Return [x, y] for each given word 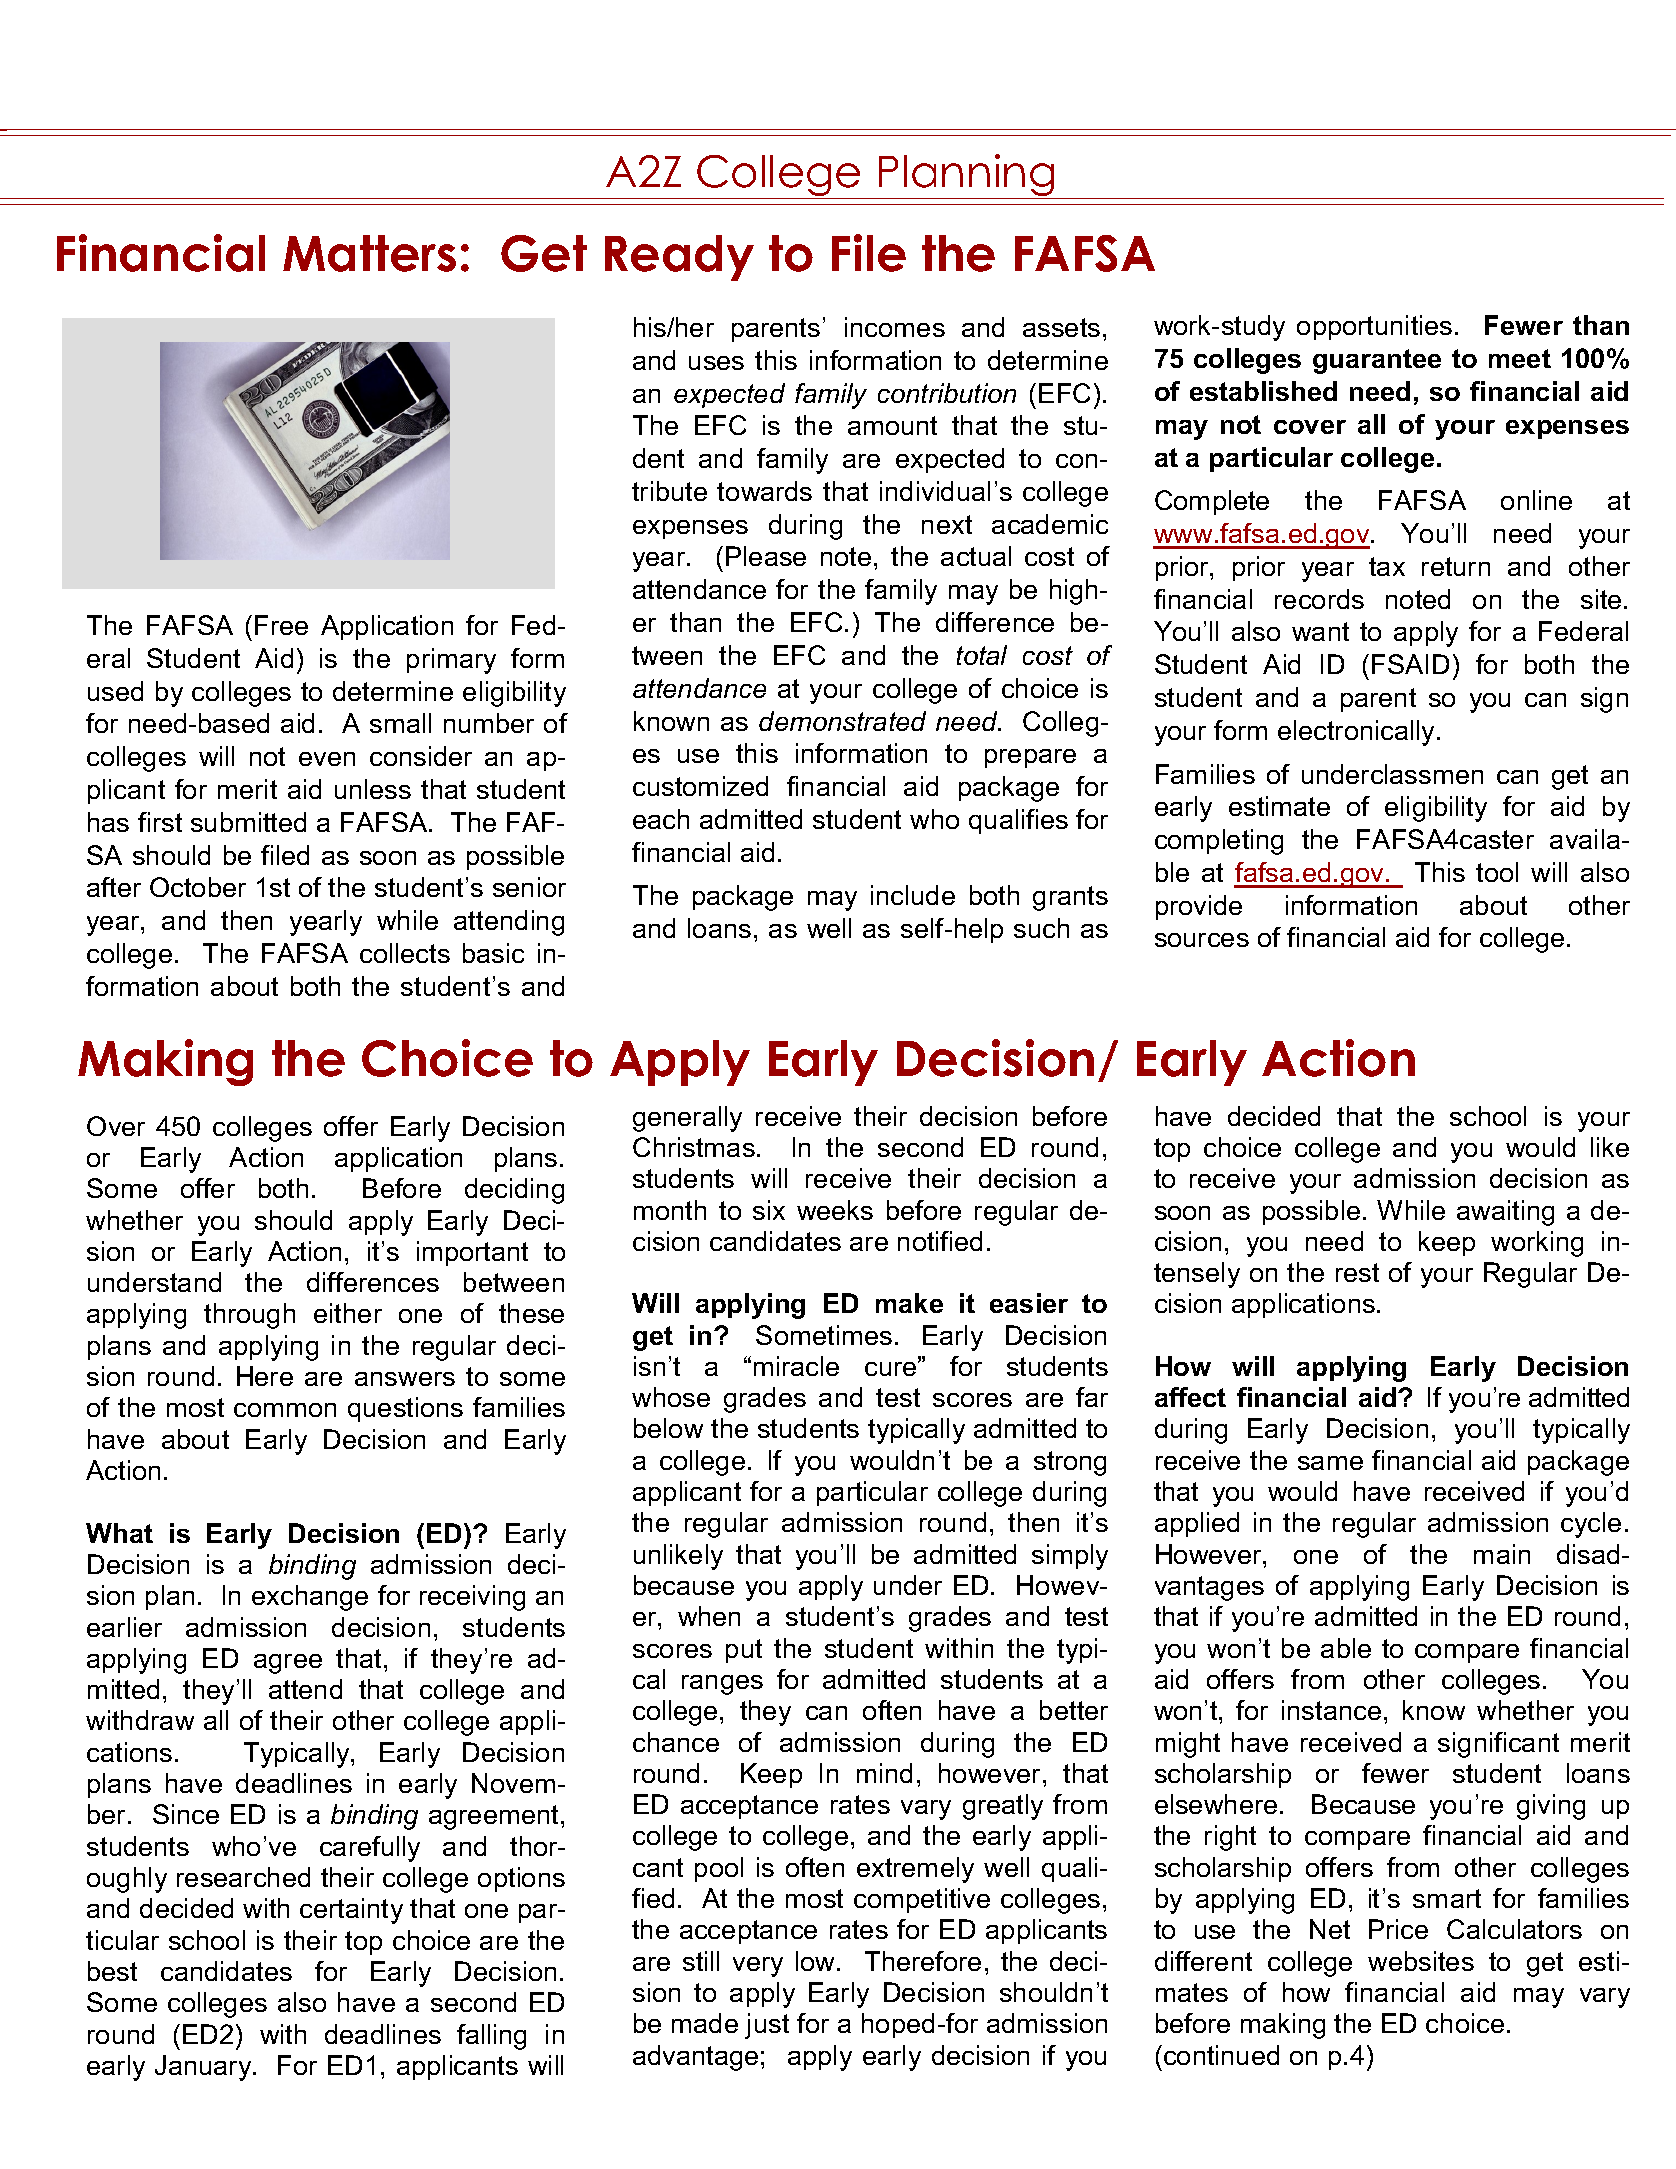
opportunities [1374, 327]
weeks [835, 1210]
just [767, 2026]
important [472, 1253]
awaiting [1505, 1213]
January [205, 2068]
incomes [895, 327]
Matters [369, 253]
